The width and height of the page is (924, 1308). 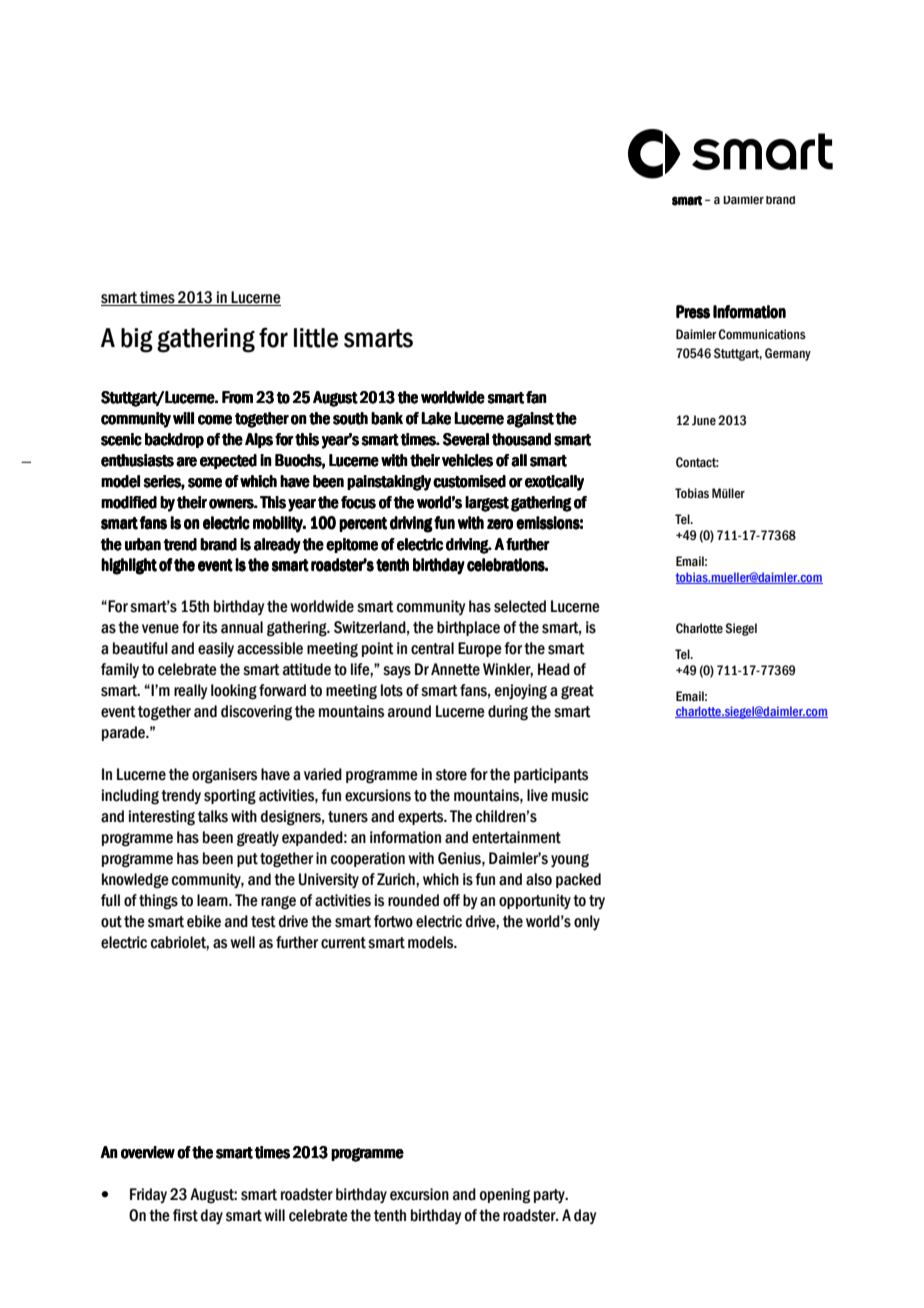 What do you see at coordinates (570, 795) in the page?
I see `music` at bounding box center [570, 795].
